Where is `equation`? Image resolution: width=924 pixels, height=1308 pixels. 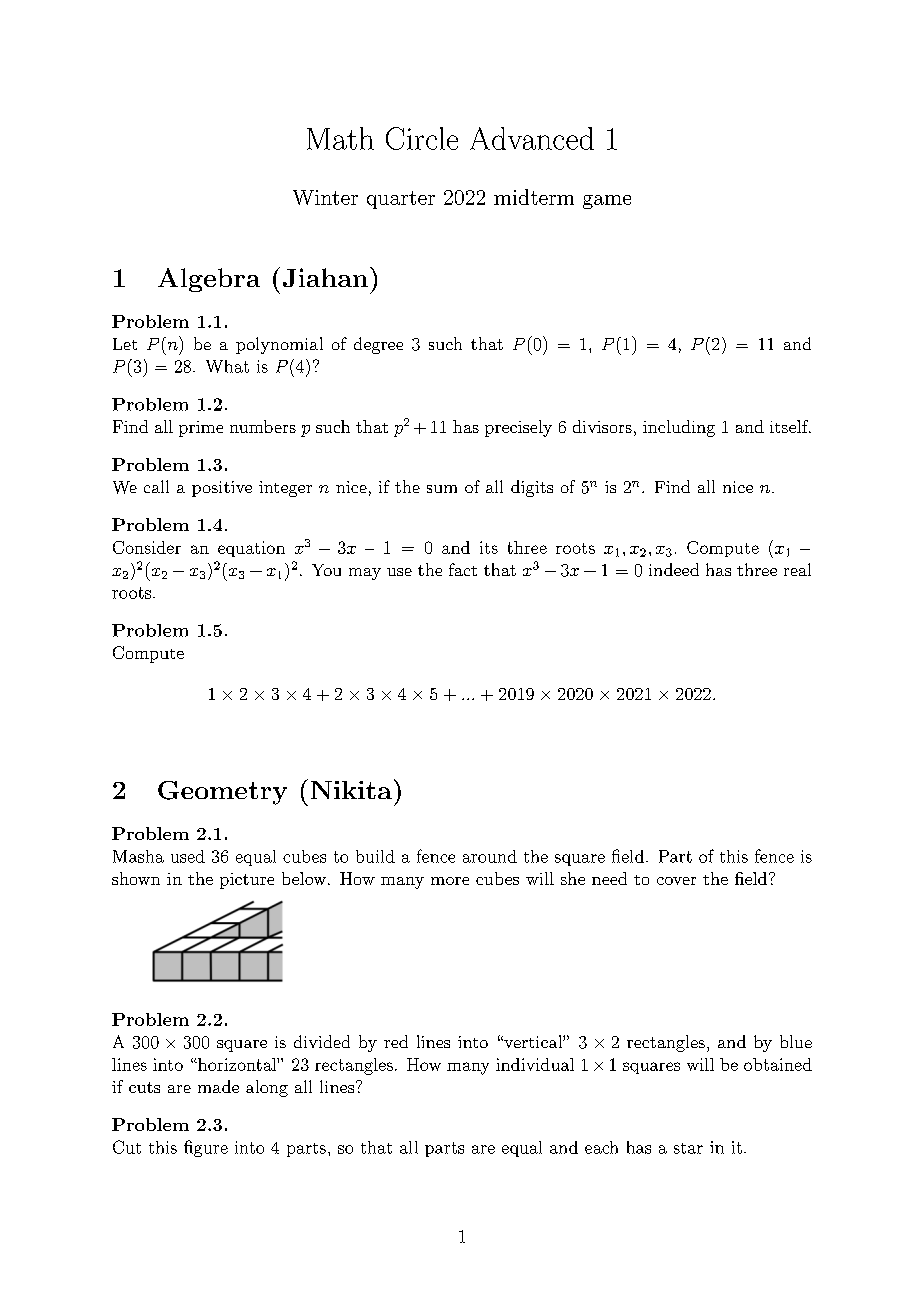
equation is located at coordinates (251, 549).
